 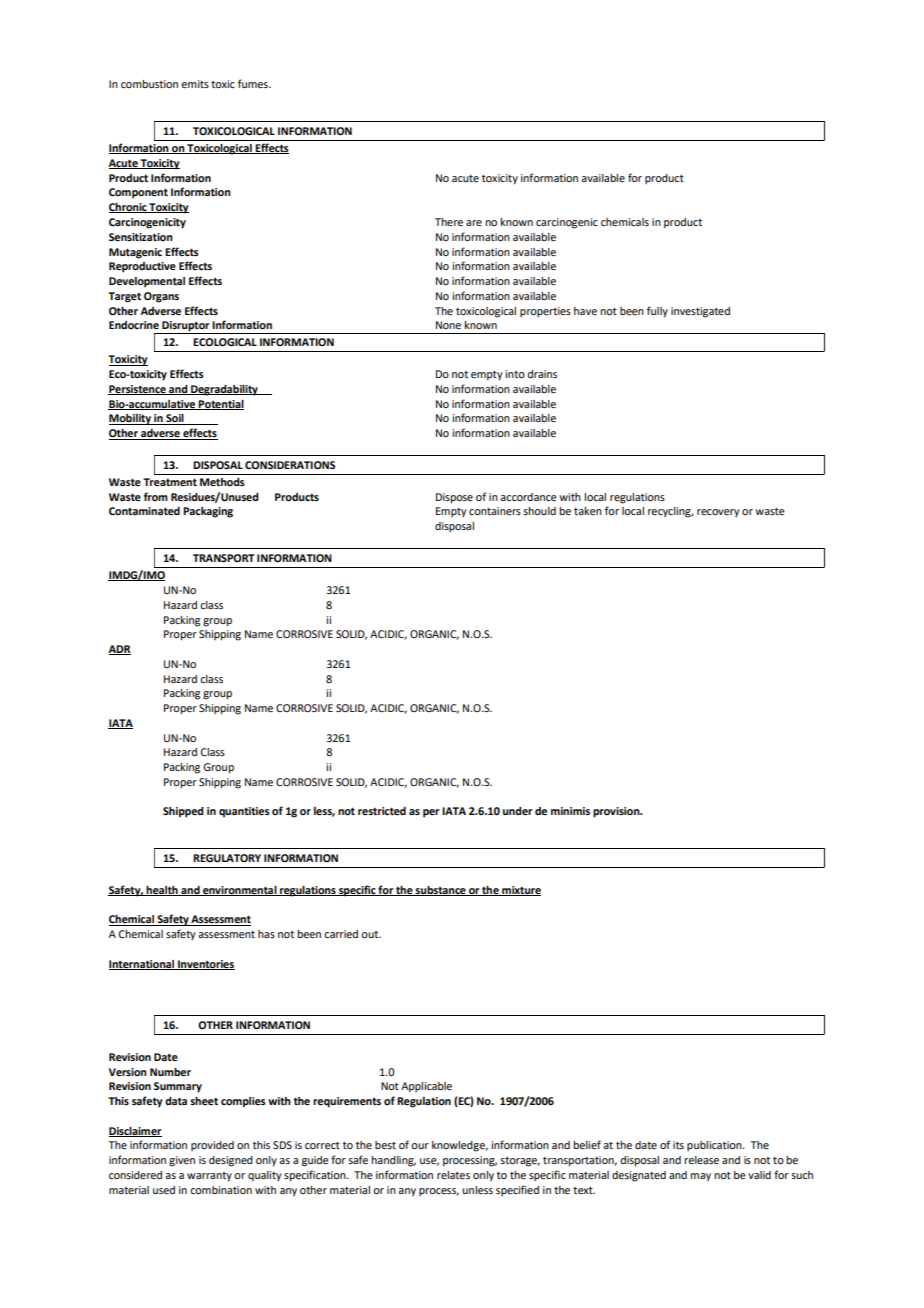 What do you see at coordinates (715, 1146) in the screenshot?
I see `publication` at bounding box center [715, 1146].
